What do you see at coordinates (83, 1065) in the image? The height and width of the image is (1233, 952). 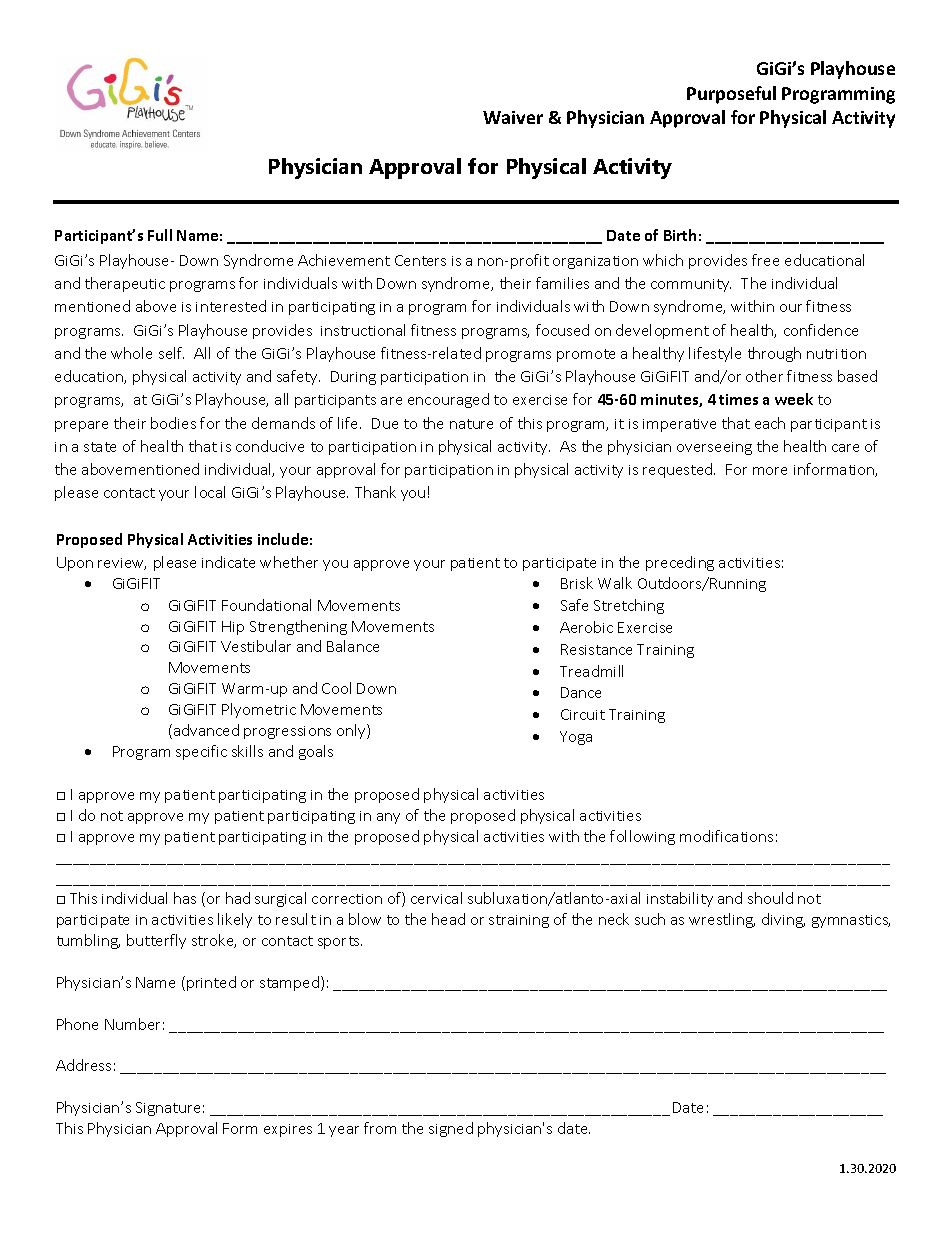 I see `Address` at bounding box center [83, 1065].
